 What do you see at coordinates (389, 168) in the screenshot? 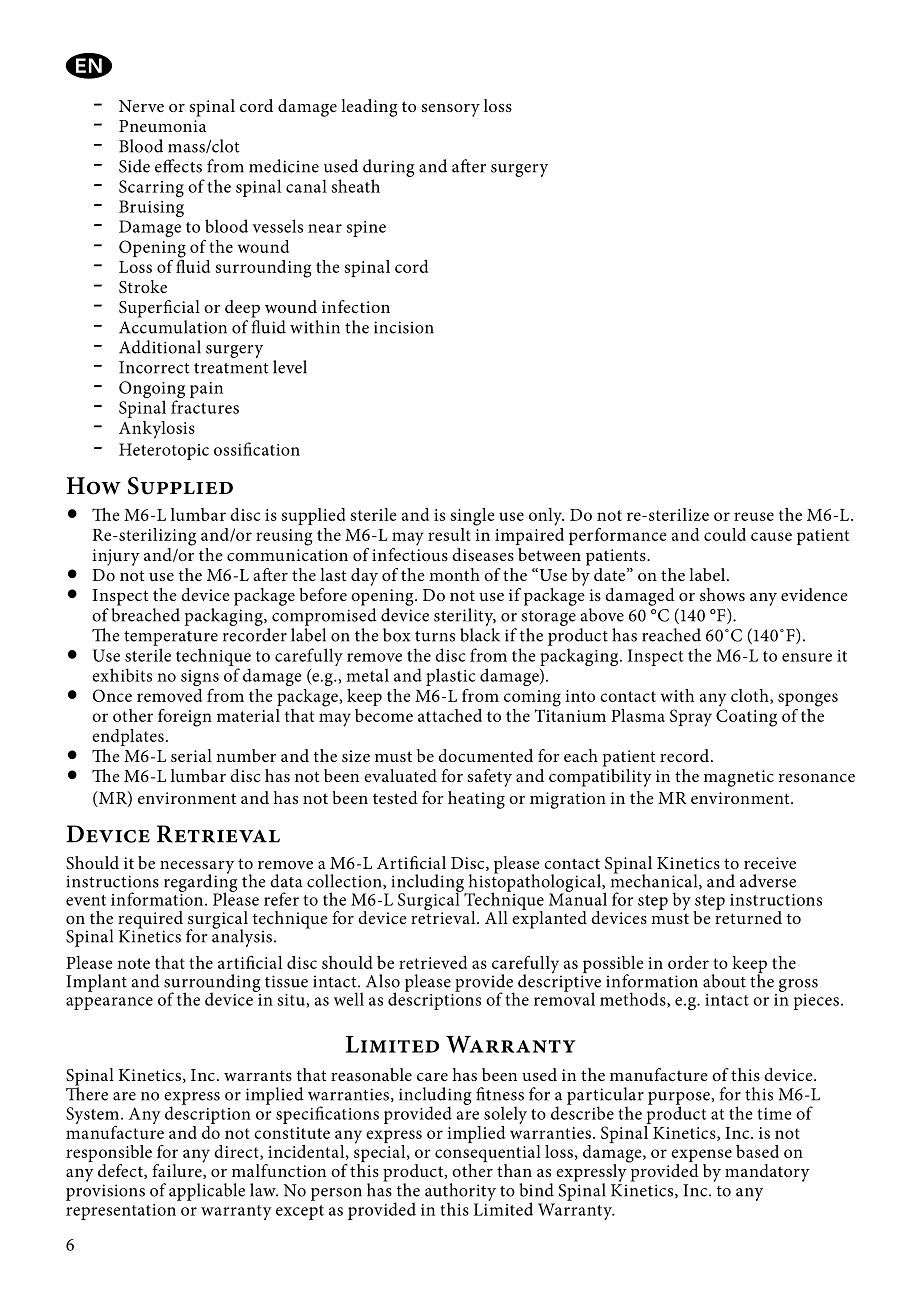
I see `during` at bounding box center [389, 168].
